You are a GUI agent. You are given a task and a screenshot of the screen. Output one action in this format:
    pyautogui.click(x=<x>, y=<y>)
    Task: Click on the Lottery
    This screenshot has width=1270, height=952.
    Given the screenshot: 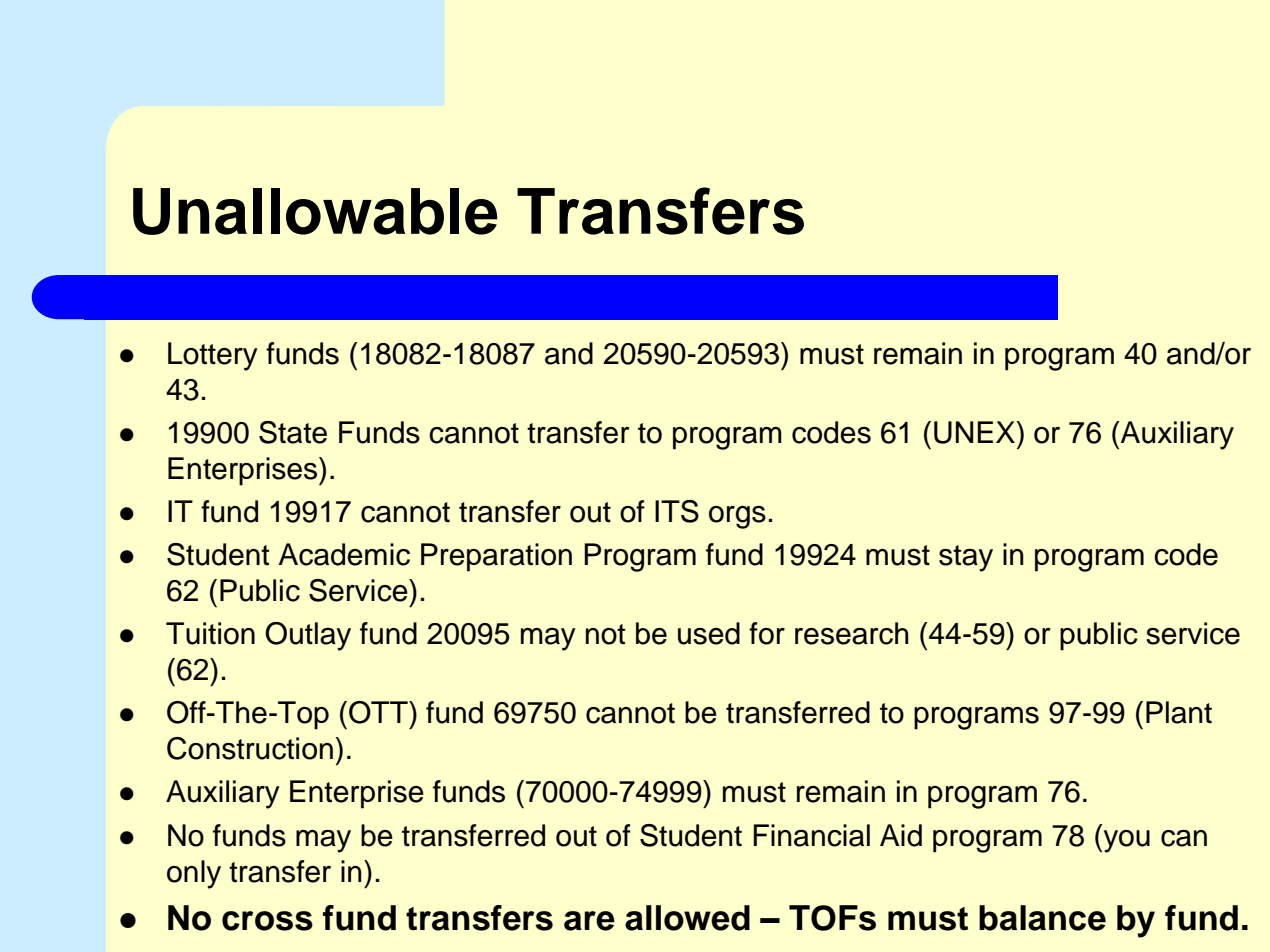 What is the action you would take?
    pyautogui.click(x=213, y=356)
